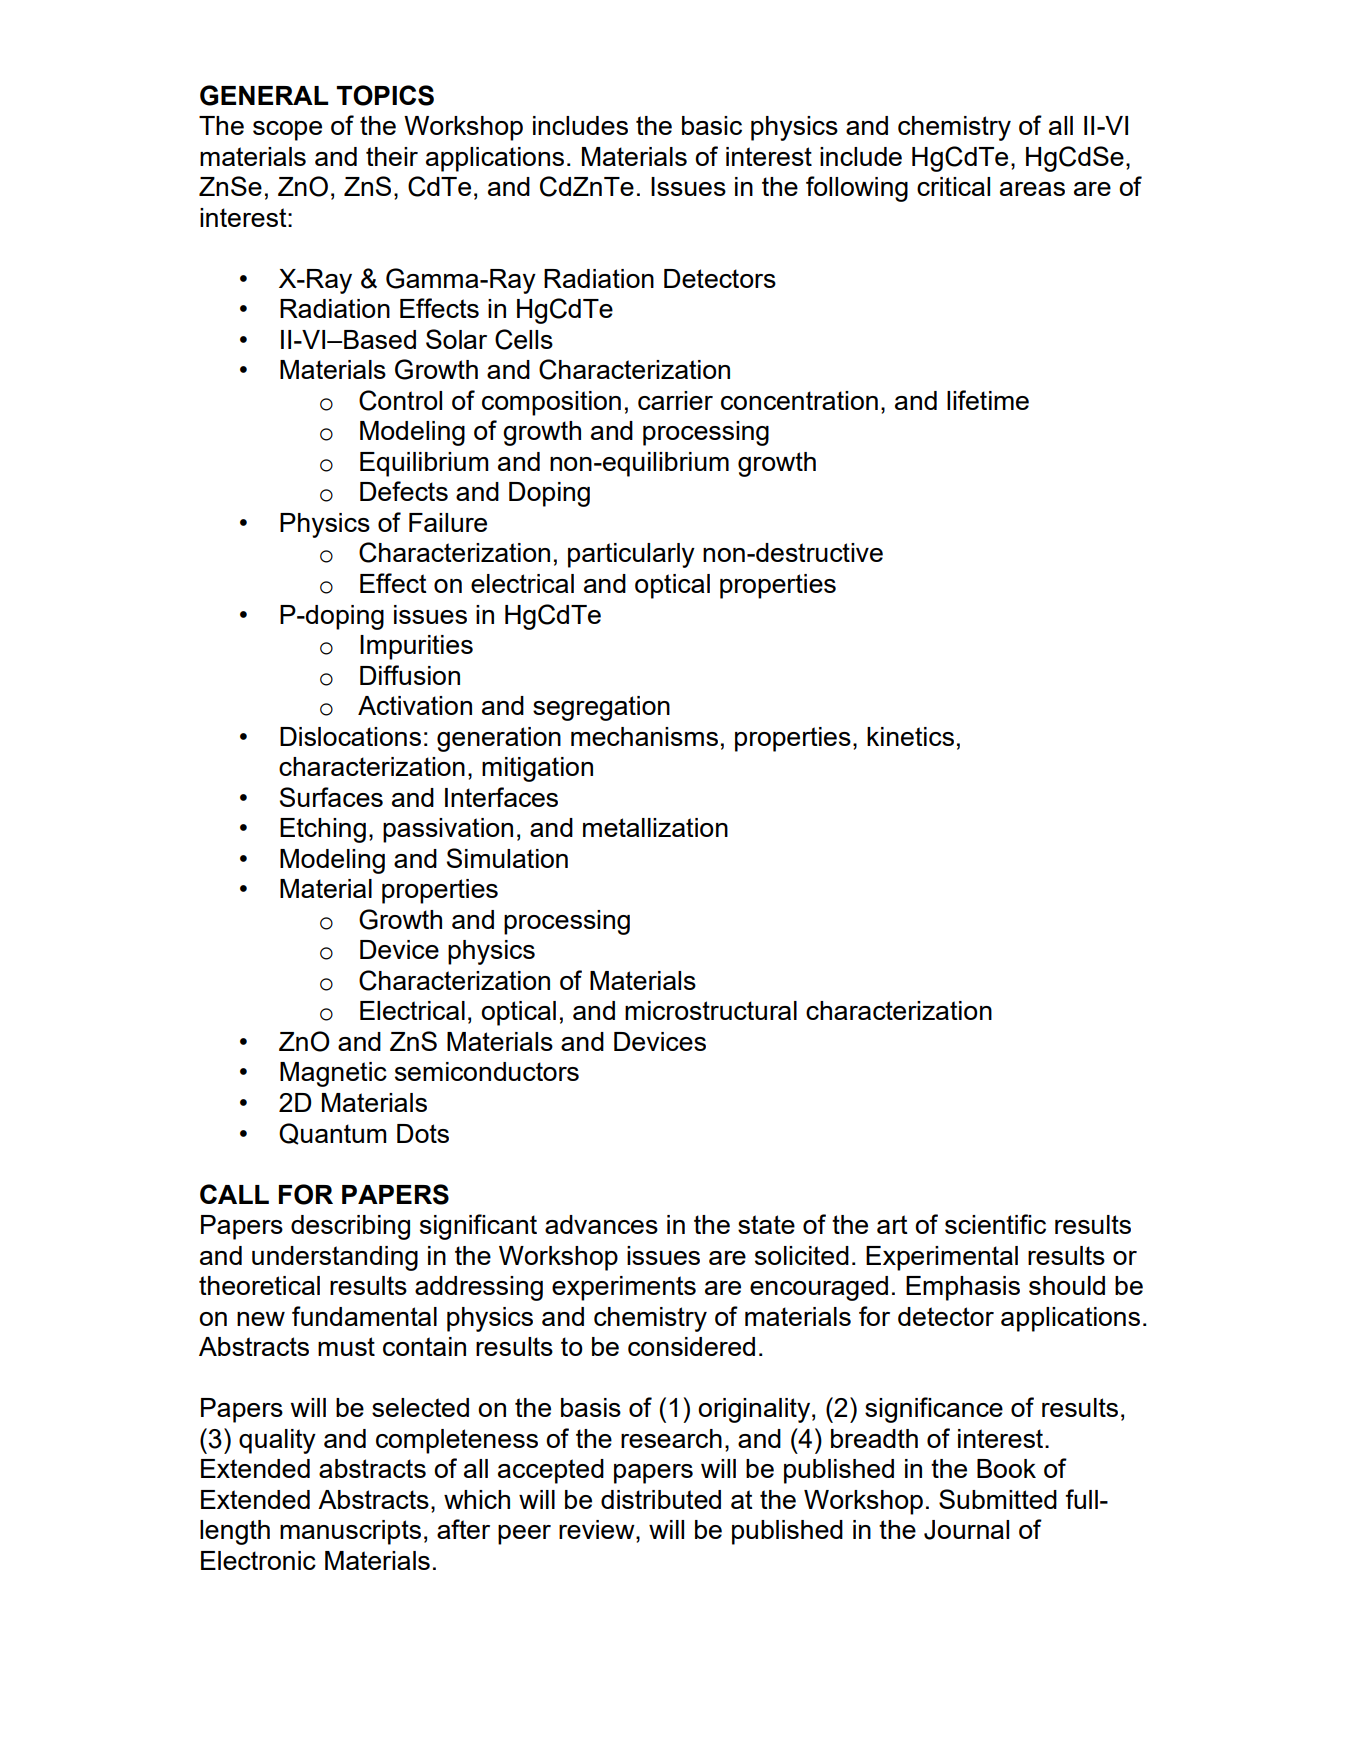 Image resolution: width=1354 pixels, height=1752 pixels. Describe the element at coordinates (487, 1071) in the screenshot. I see `semiconductors` at that location.
